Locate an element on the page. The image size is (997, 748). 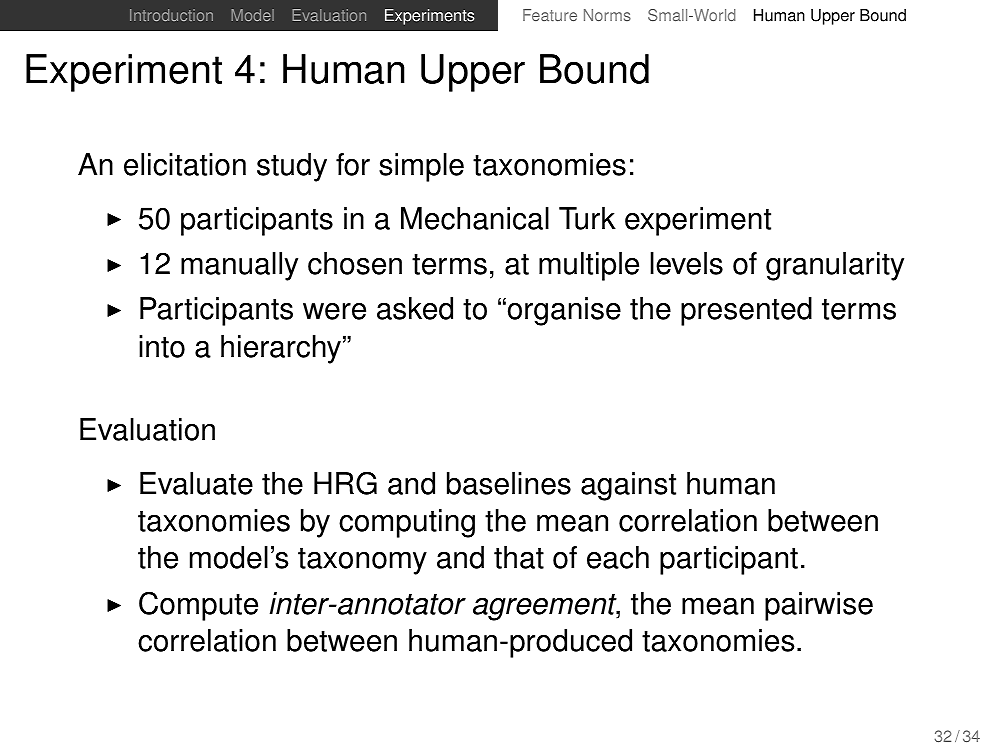
presented is located at coordinates (746, 311).
